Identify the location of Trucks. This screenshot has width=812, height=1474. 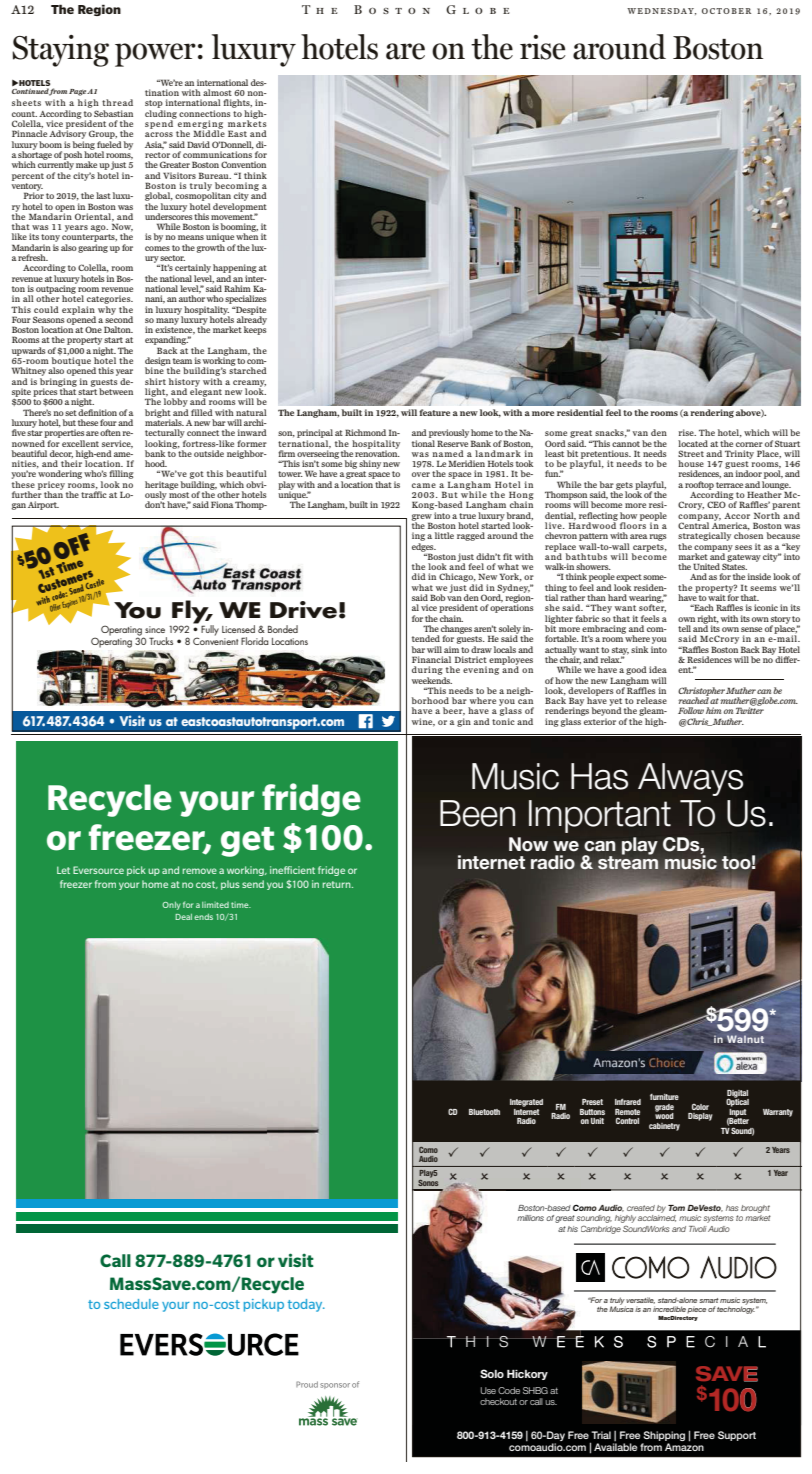
(161, 641).
